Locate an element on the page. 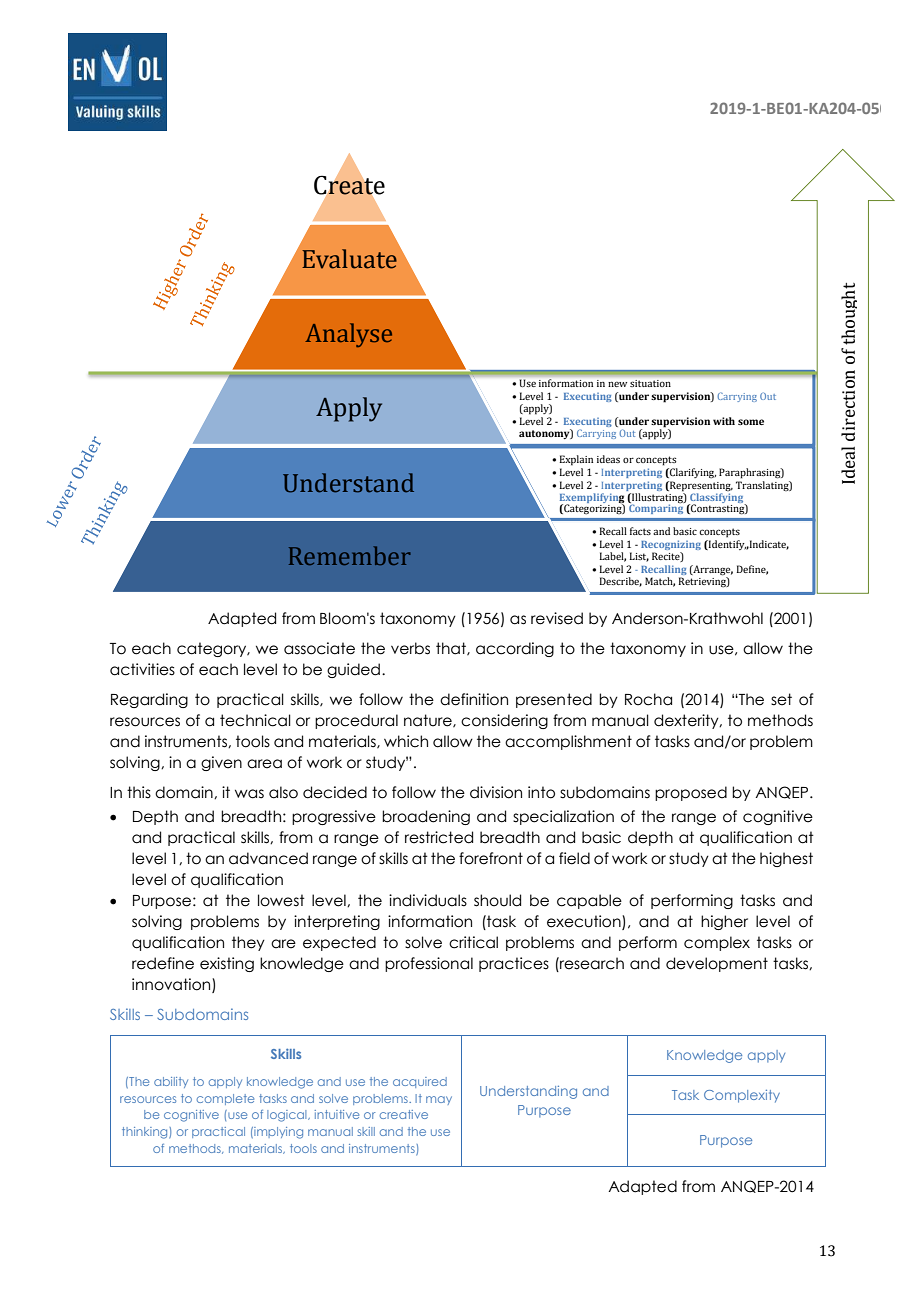 The width and height of the image is (924, 1308). complete is located at coordinates (225, 1099).
